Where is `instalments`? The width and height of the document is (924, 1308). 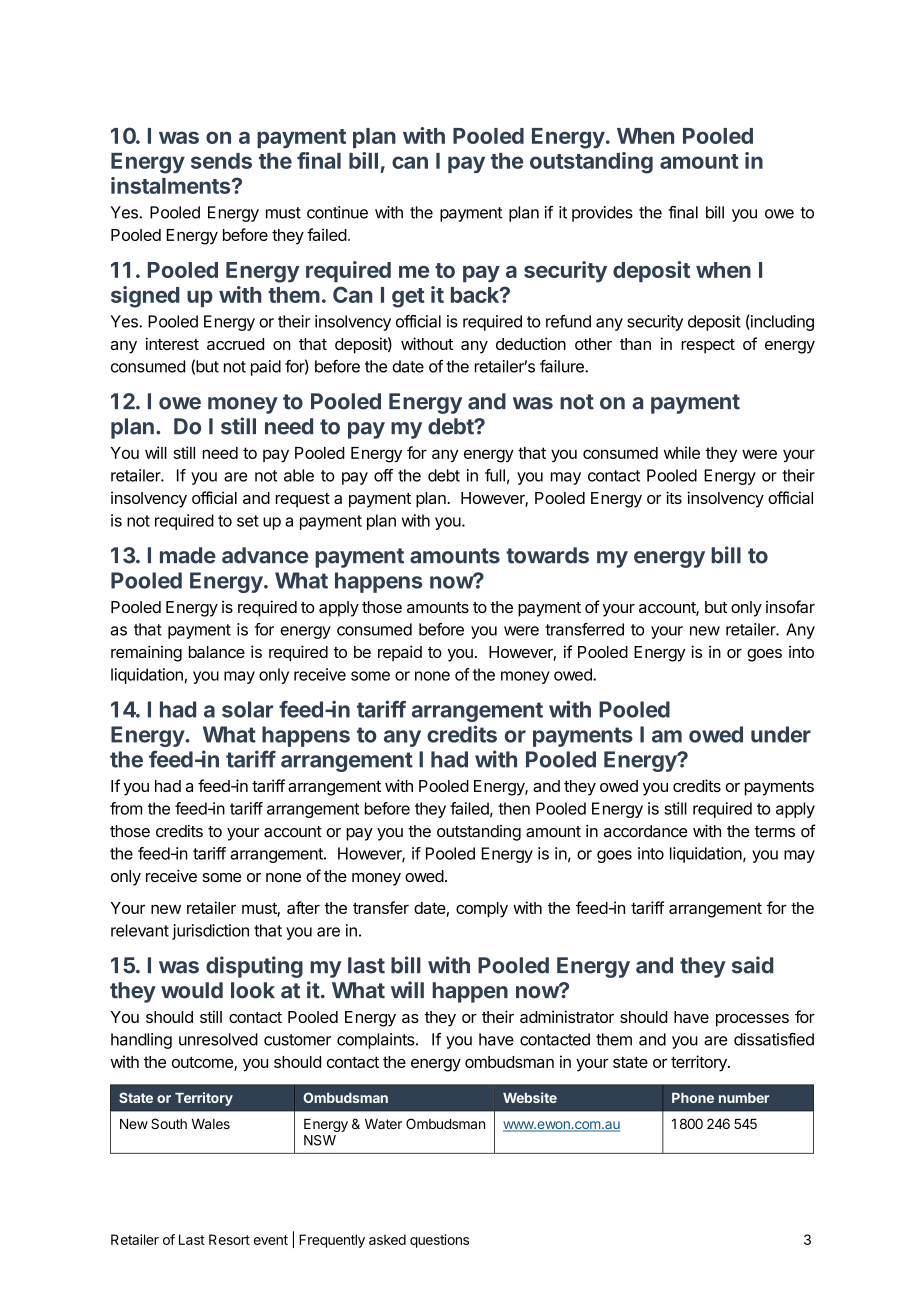
instalments is located at coordinates (172, 185).
